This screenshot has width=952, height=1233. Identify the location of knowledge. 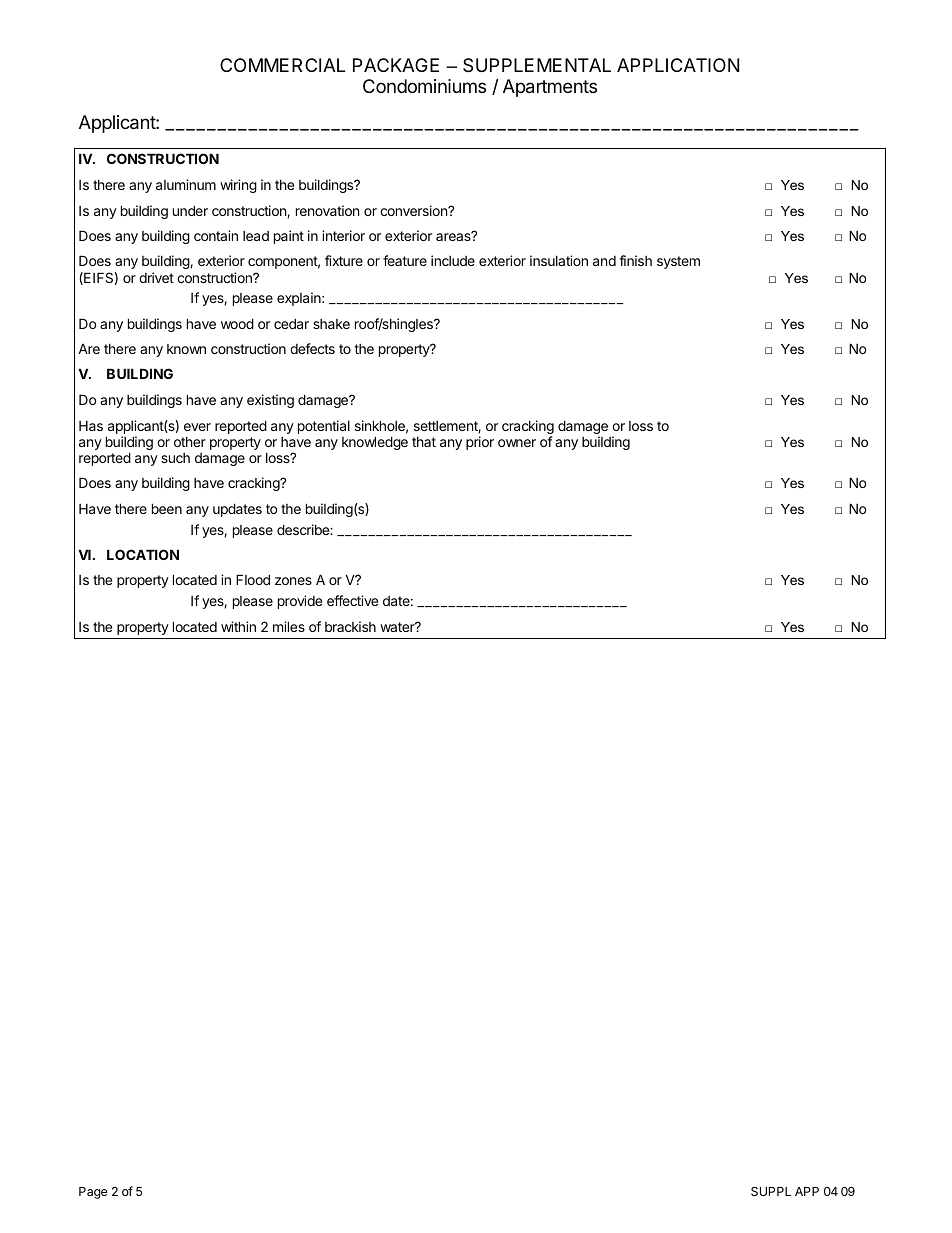
(375, 443).
